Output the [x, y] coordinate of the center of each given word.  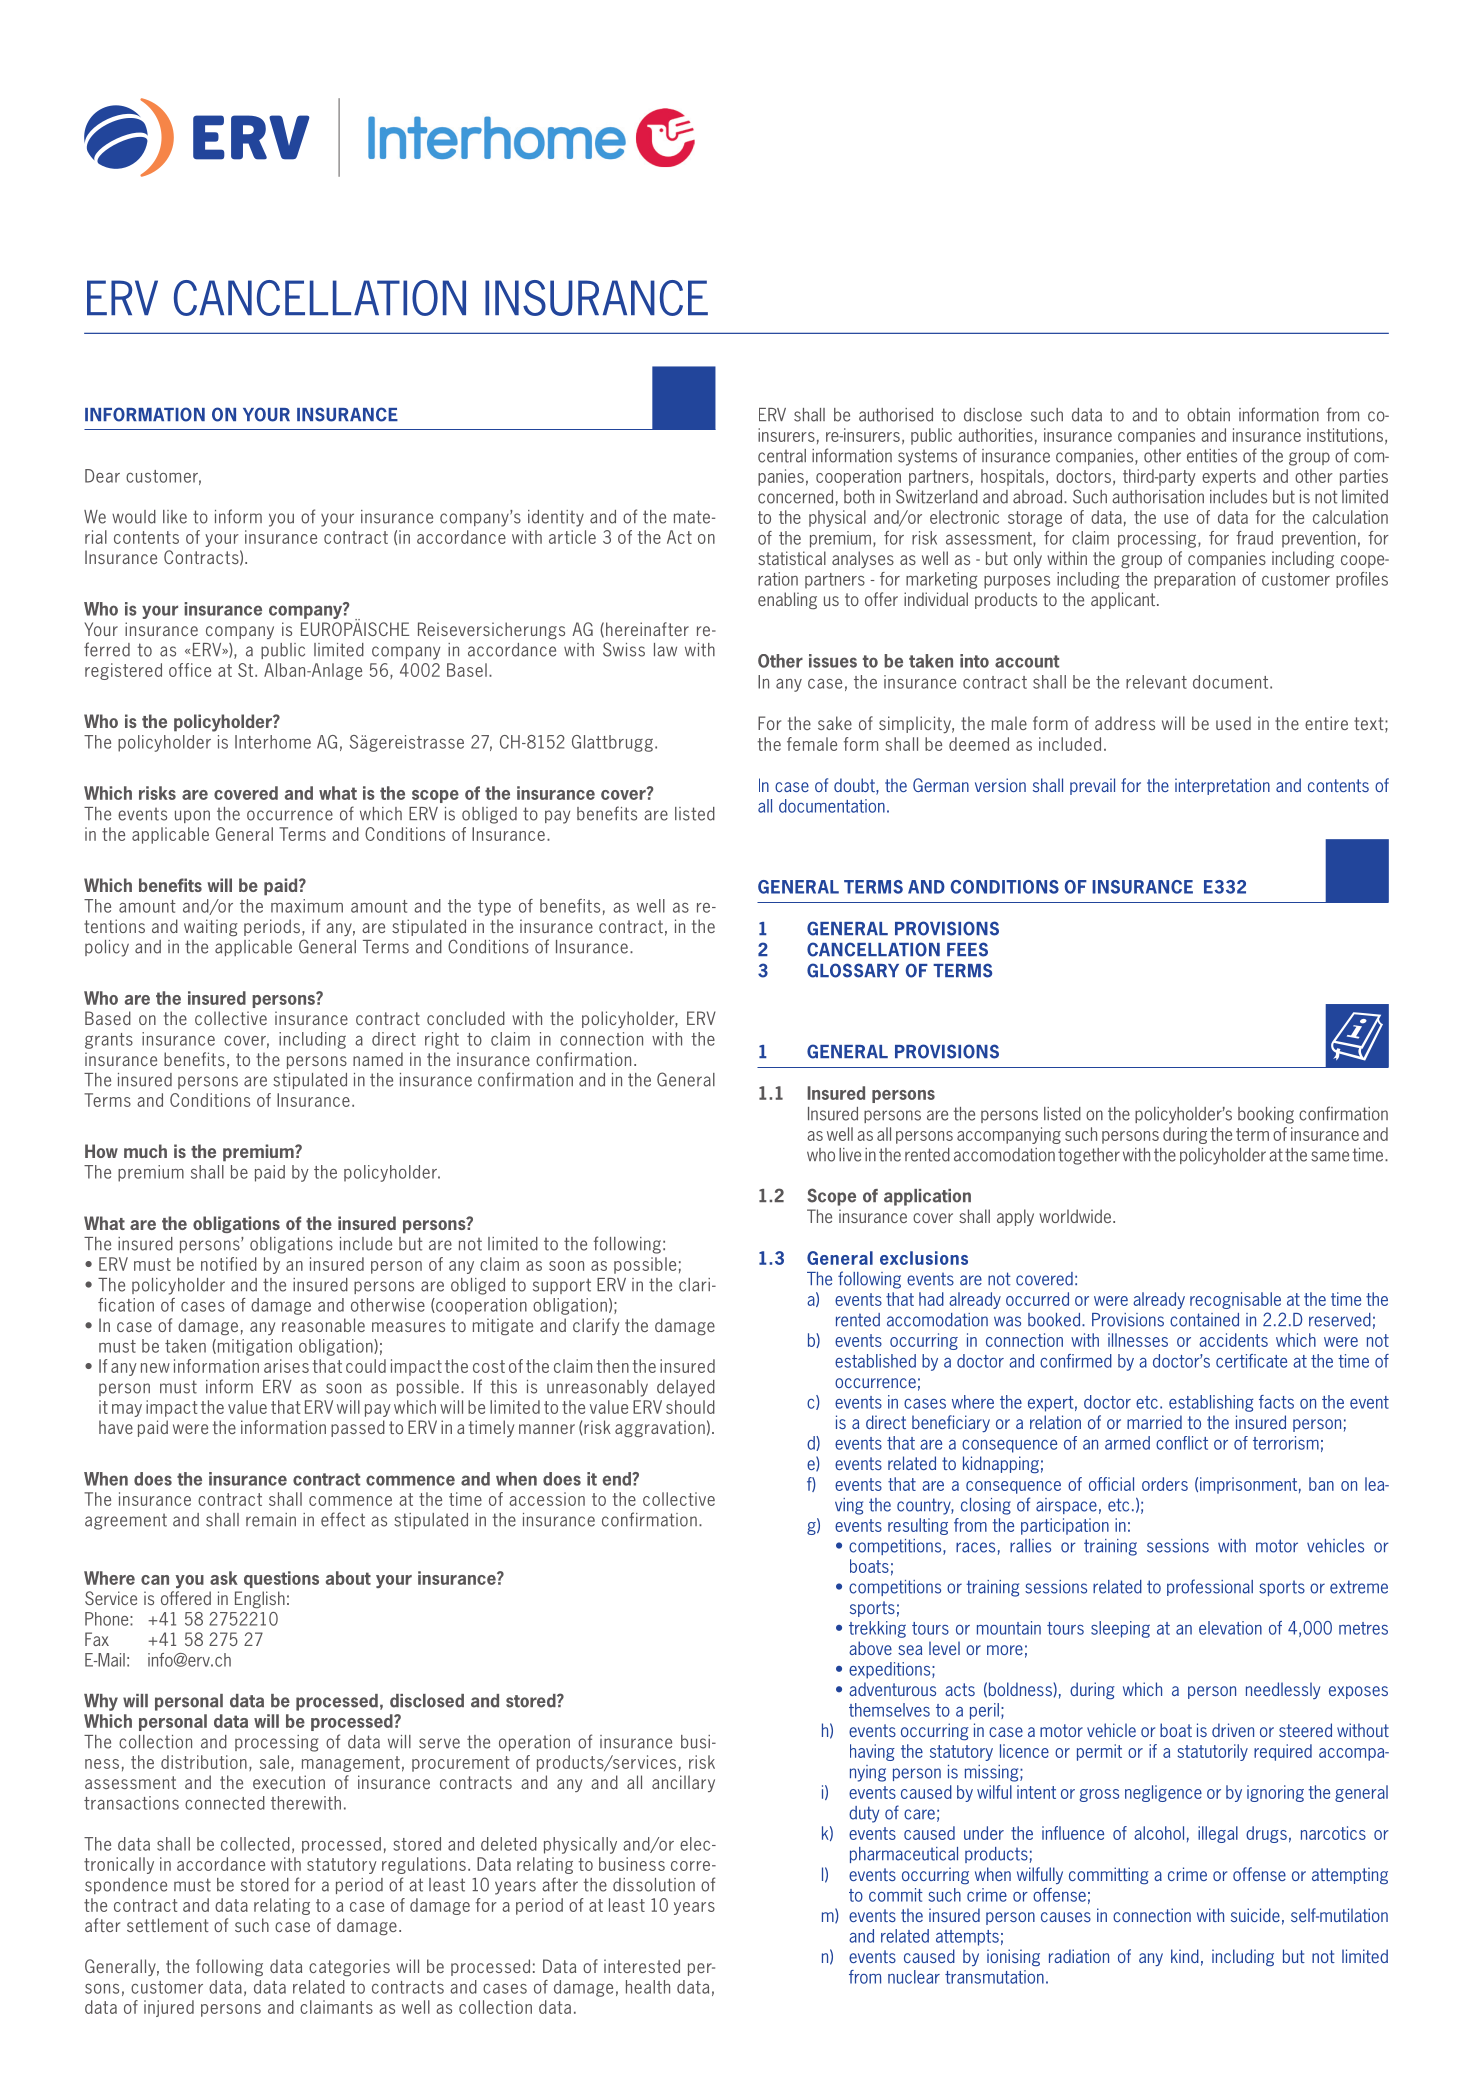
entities [1212, 456]
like [175, 517]
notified [229, 1264]
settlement [168, 1925]
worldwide [1076, 1216]
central [782, 456]
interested [642, 1966]
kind [1185, 1956]
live [850, 1155]
